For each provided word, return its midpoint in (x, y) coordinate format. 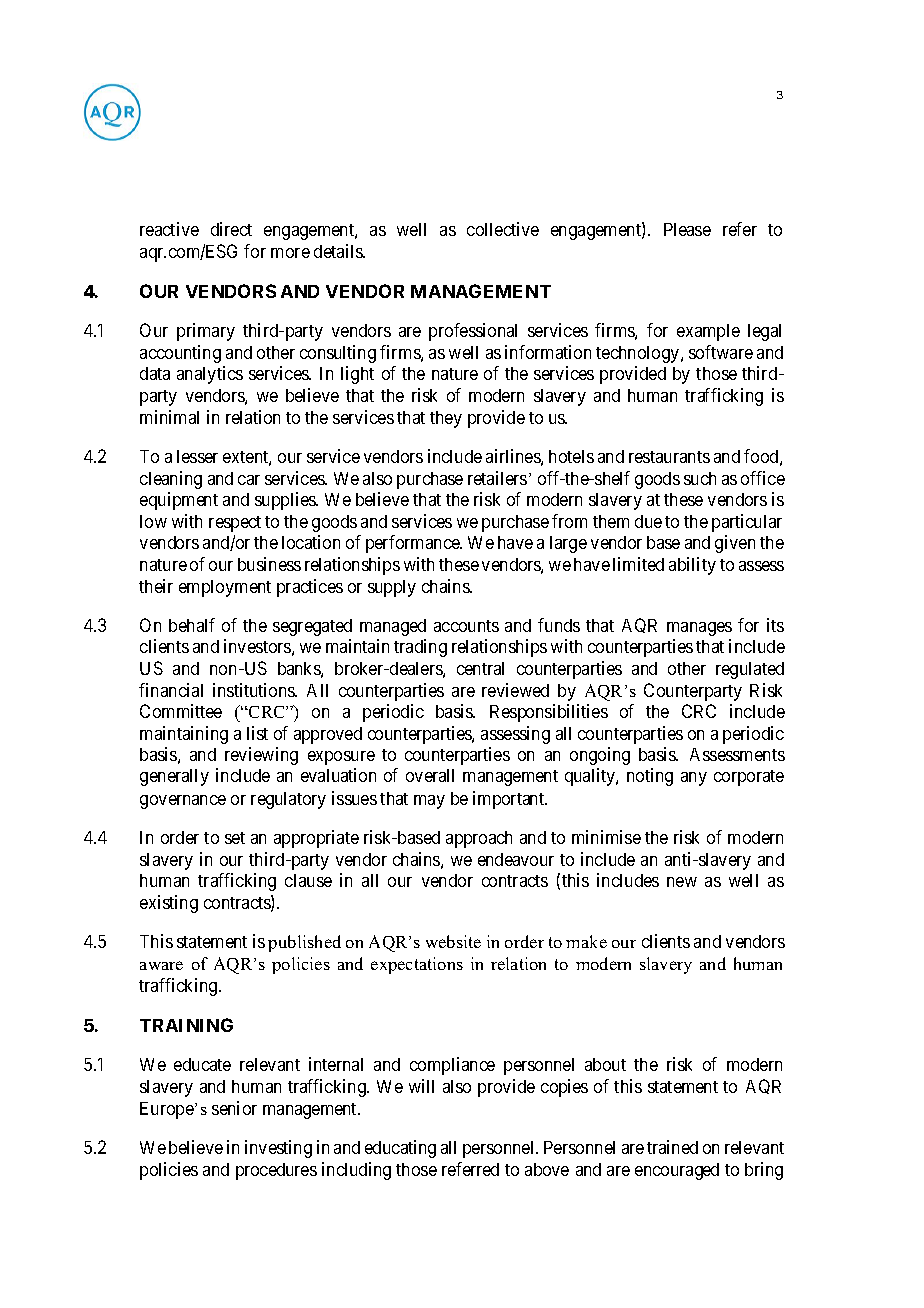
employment (225, 588)
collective (503, 229)
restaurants (669, 457)
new (682, 882)
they (446, 419)
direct (231, 229)
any (694, 779)
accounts (466, 626)
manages (699, 629)
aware (161, 965)
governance (183, 802)
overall (430, 775)
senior (234, 1108)
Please (687, 229)
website (453, 941)
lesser (197, 456)
